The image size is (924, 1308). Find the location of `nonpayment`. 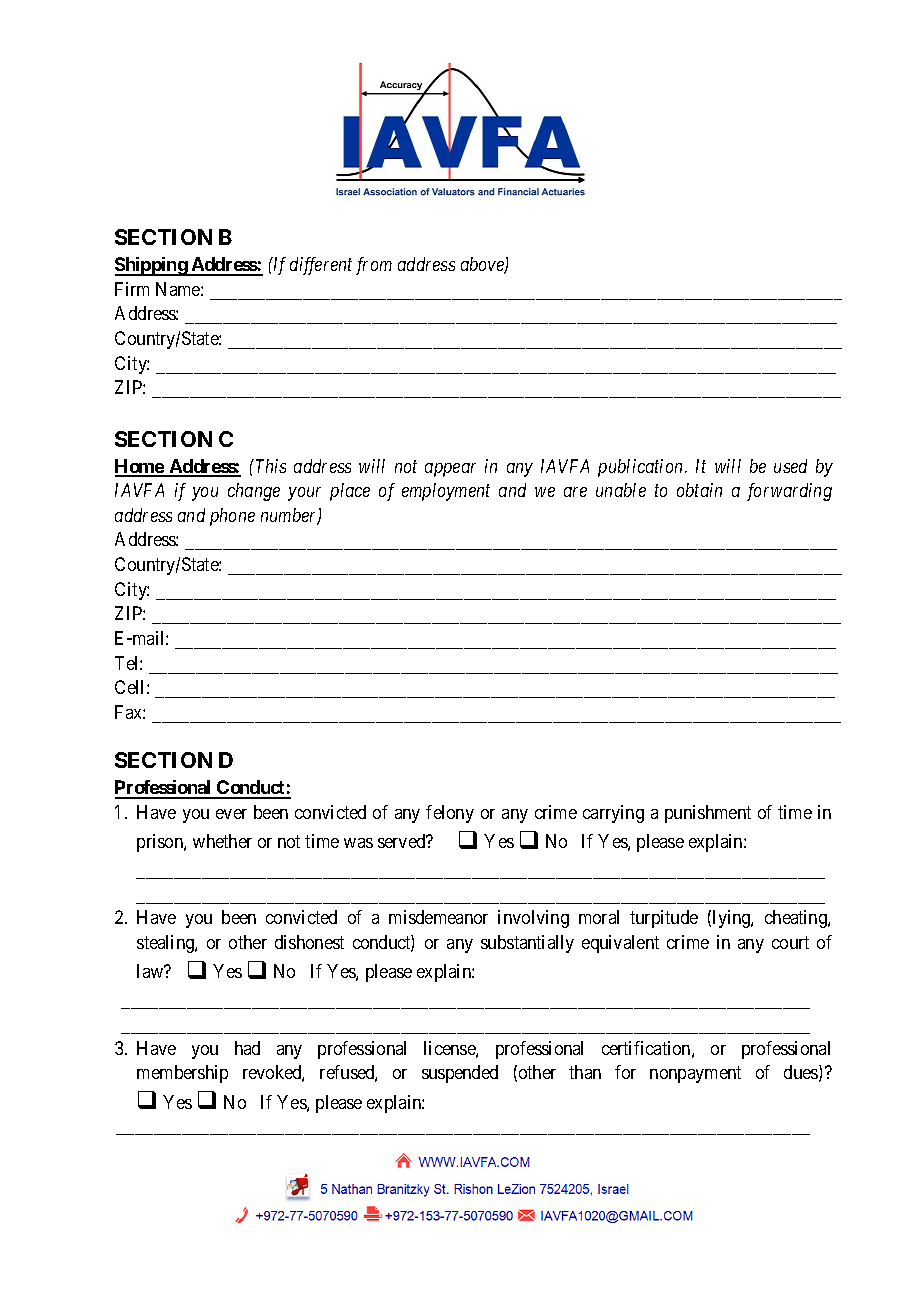

nonpayment is located at coordinates (695, 1075).
